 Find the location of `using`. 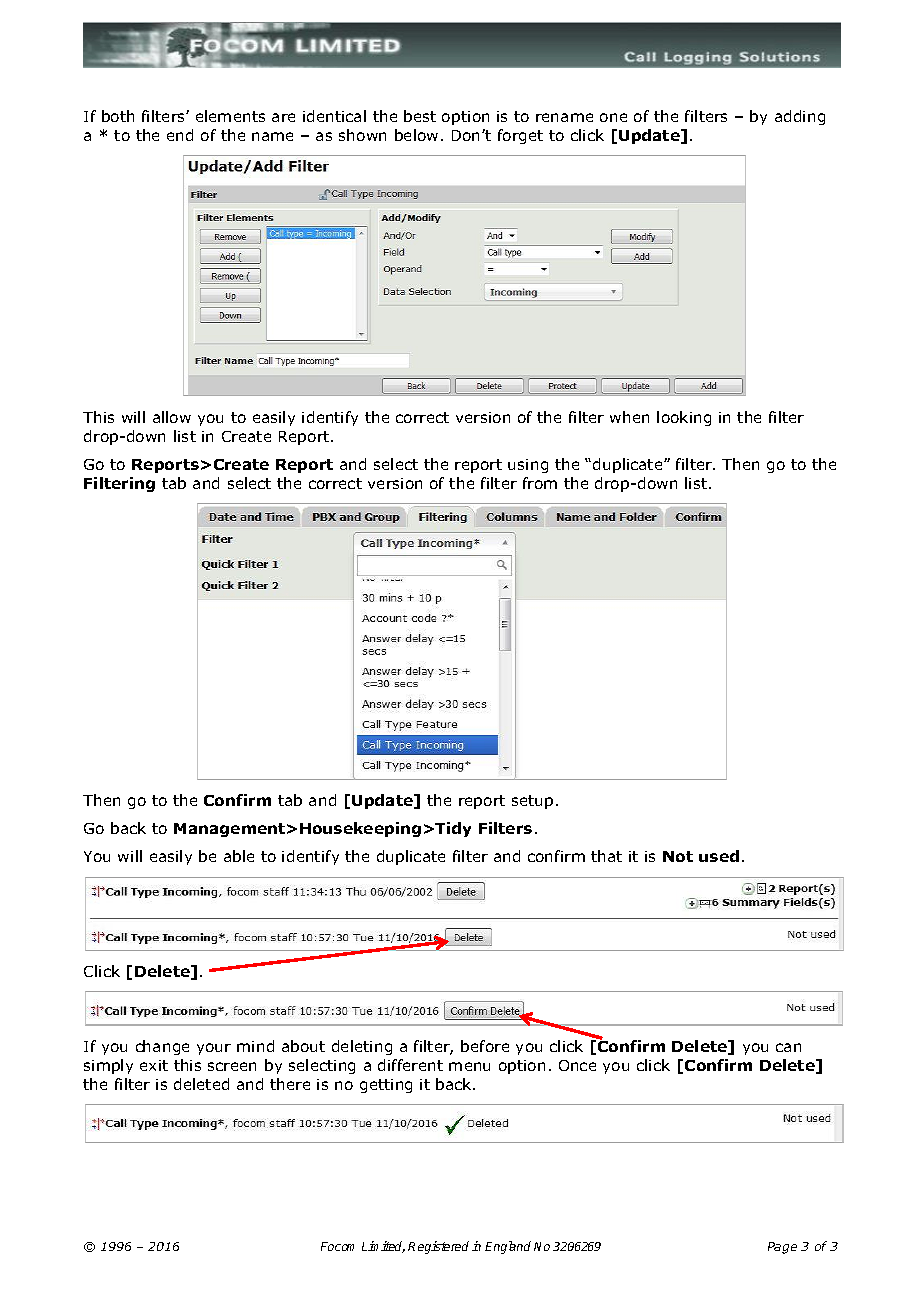

using is located at coordinates (528, 466).
